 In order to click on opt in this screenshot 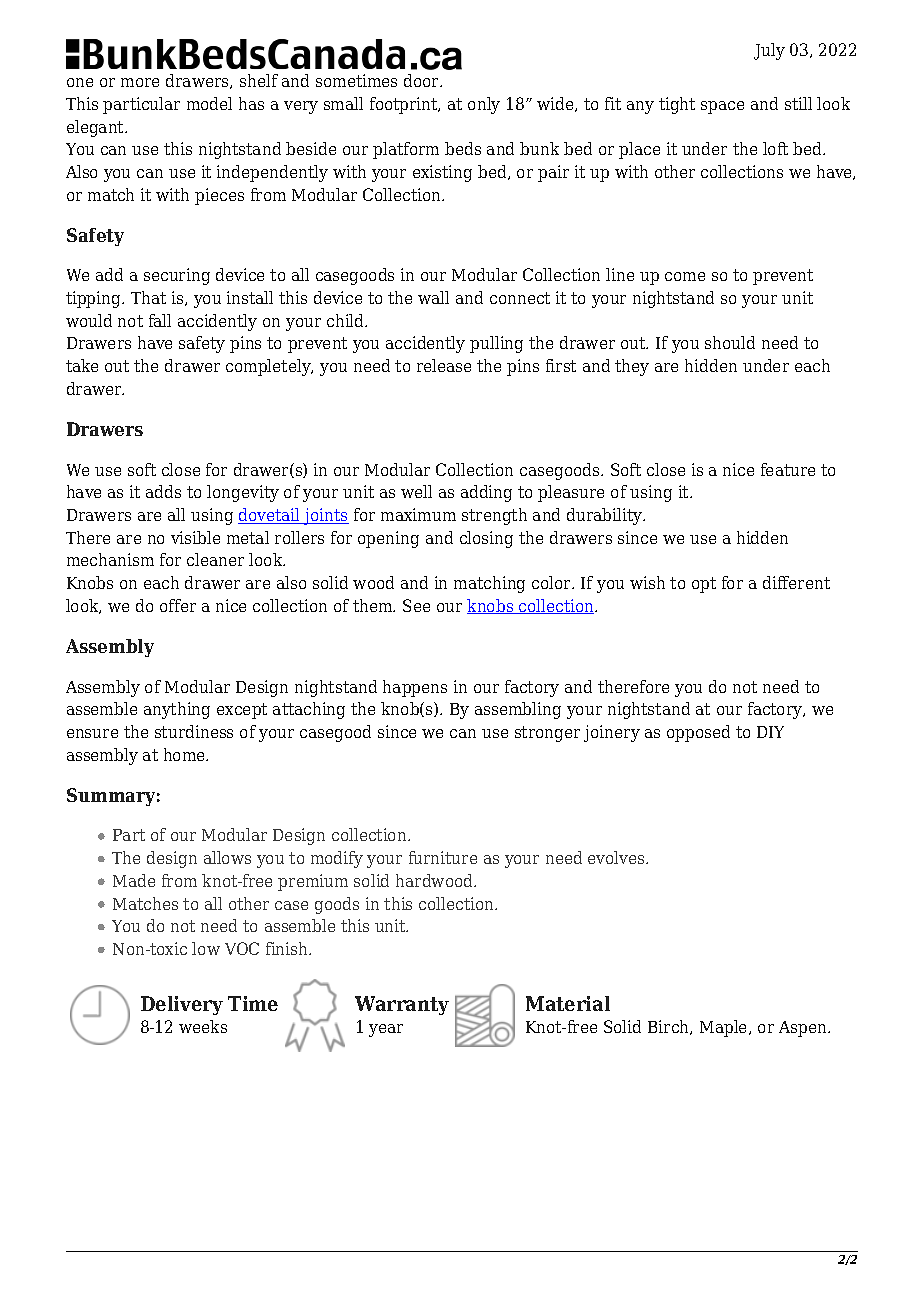, I will do `click(704, 585)`.
